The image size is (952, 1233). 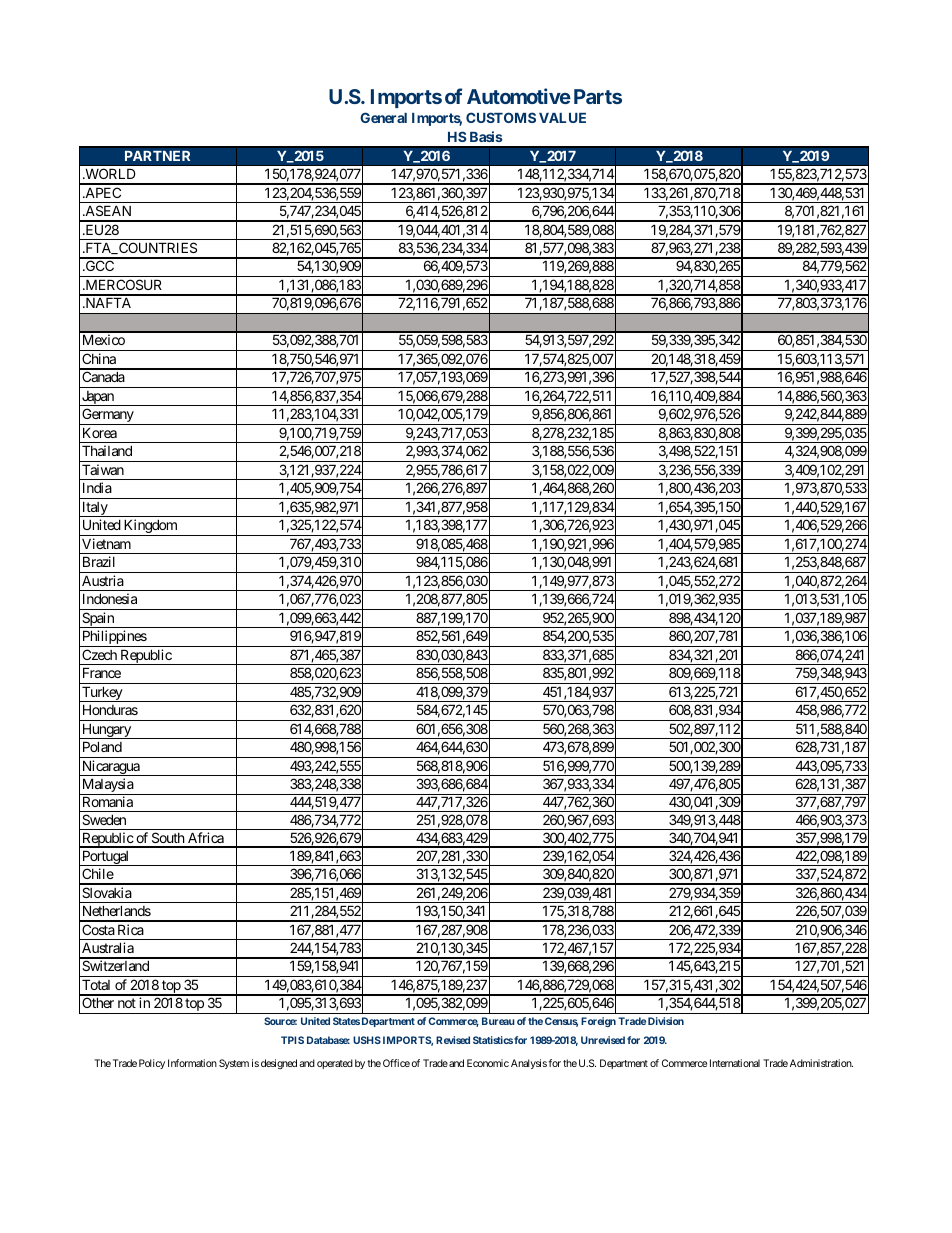 I want to click on Bureau, so click(x=498, y=1021).
